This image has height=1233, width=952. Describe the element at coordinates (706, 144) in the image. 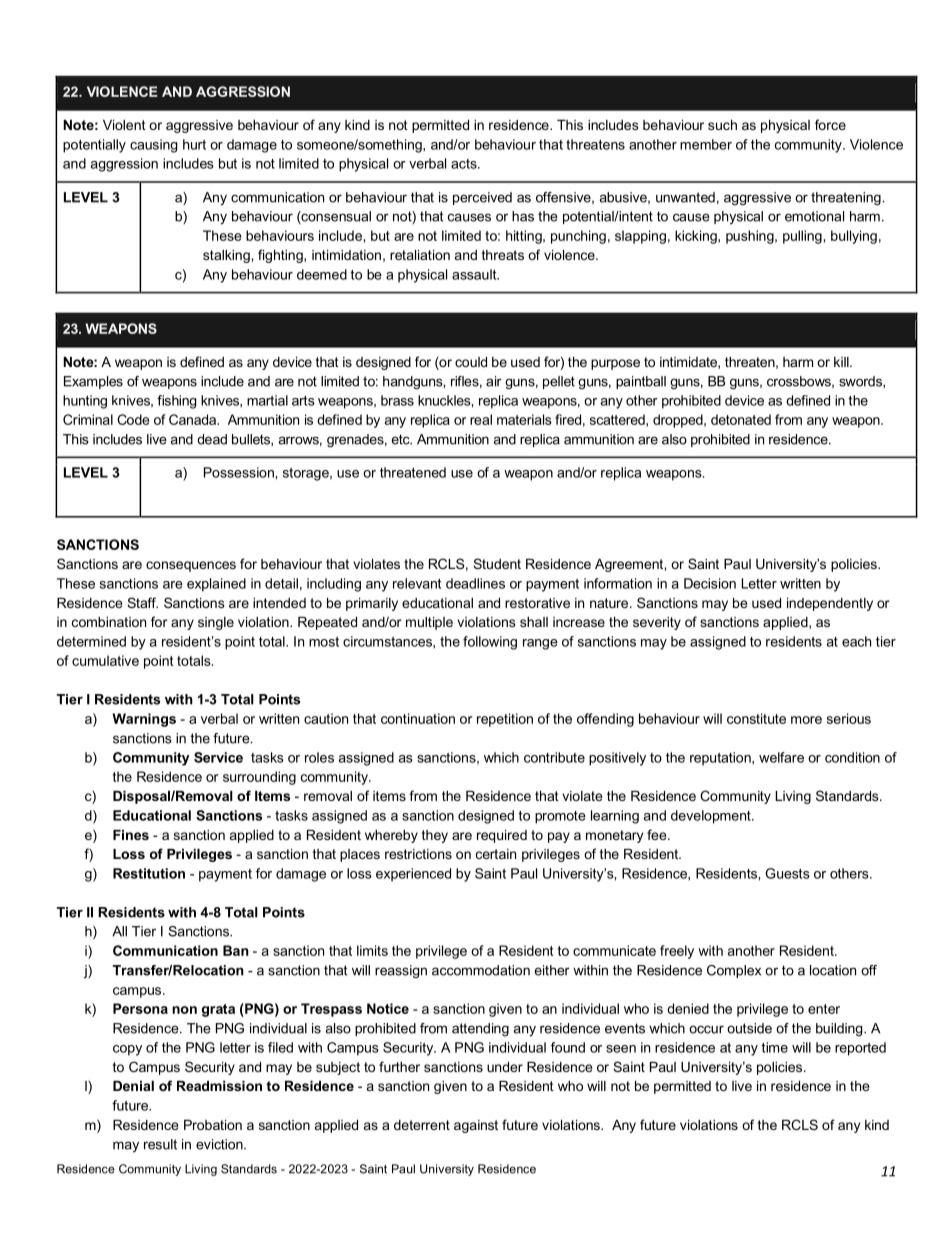

I see `member` at that location.
